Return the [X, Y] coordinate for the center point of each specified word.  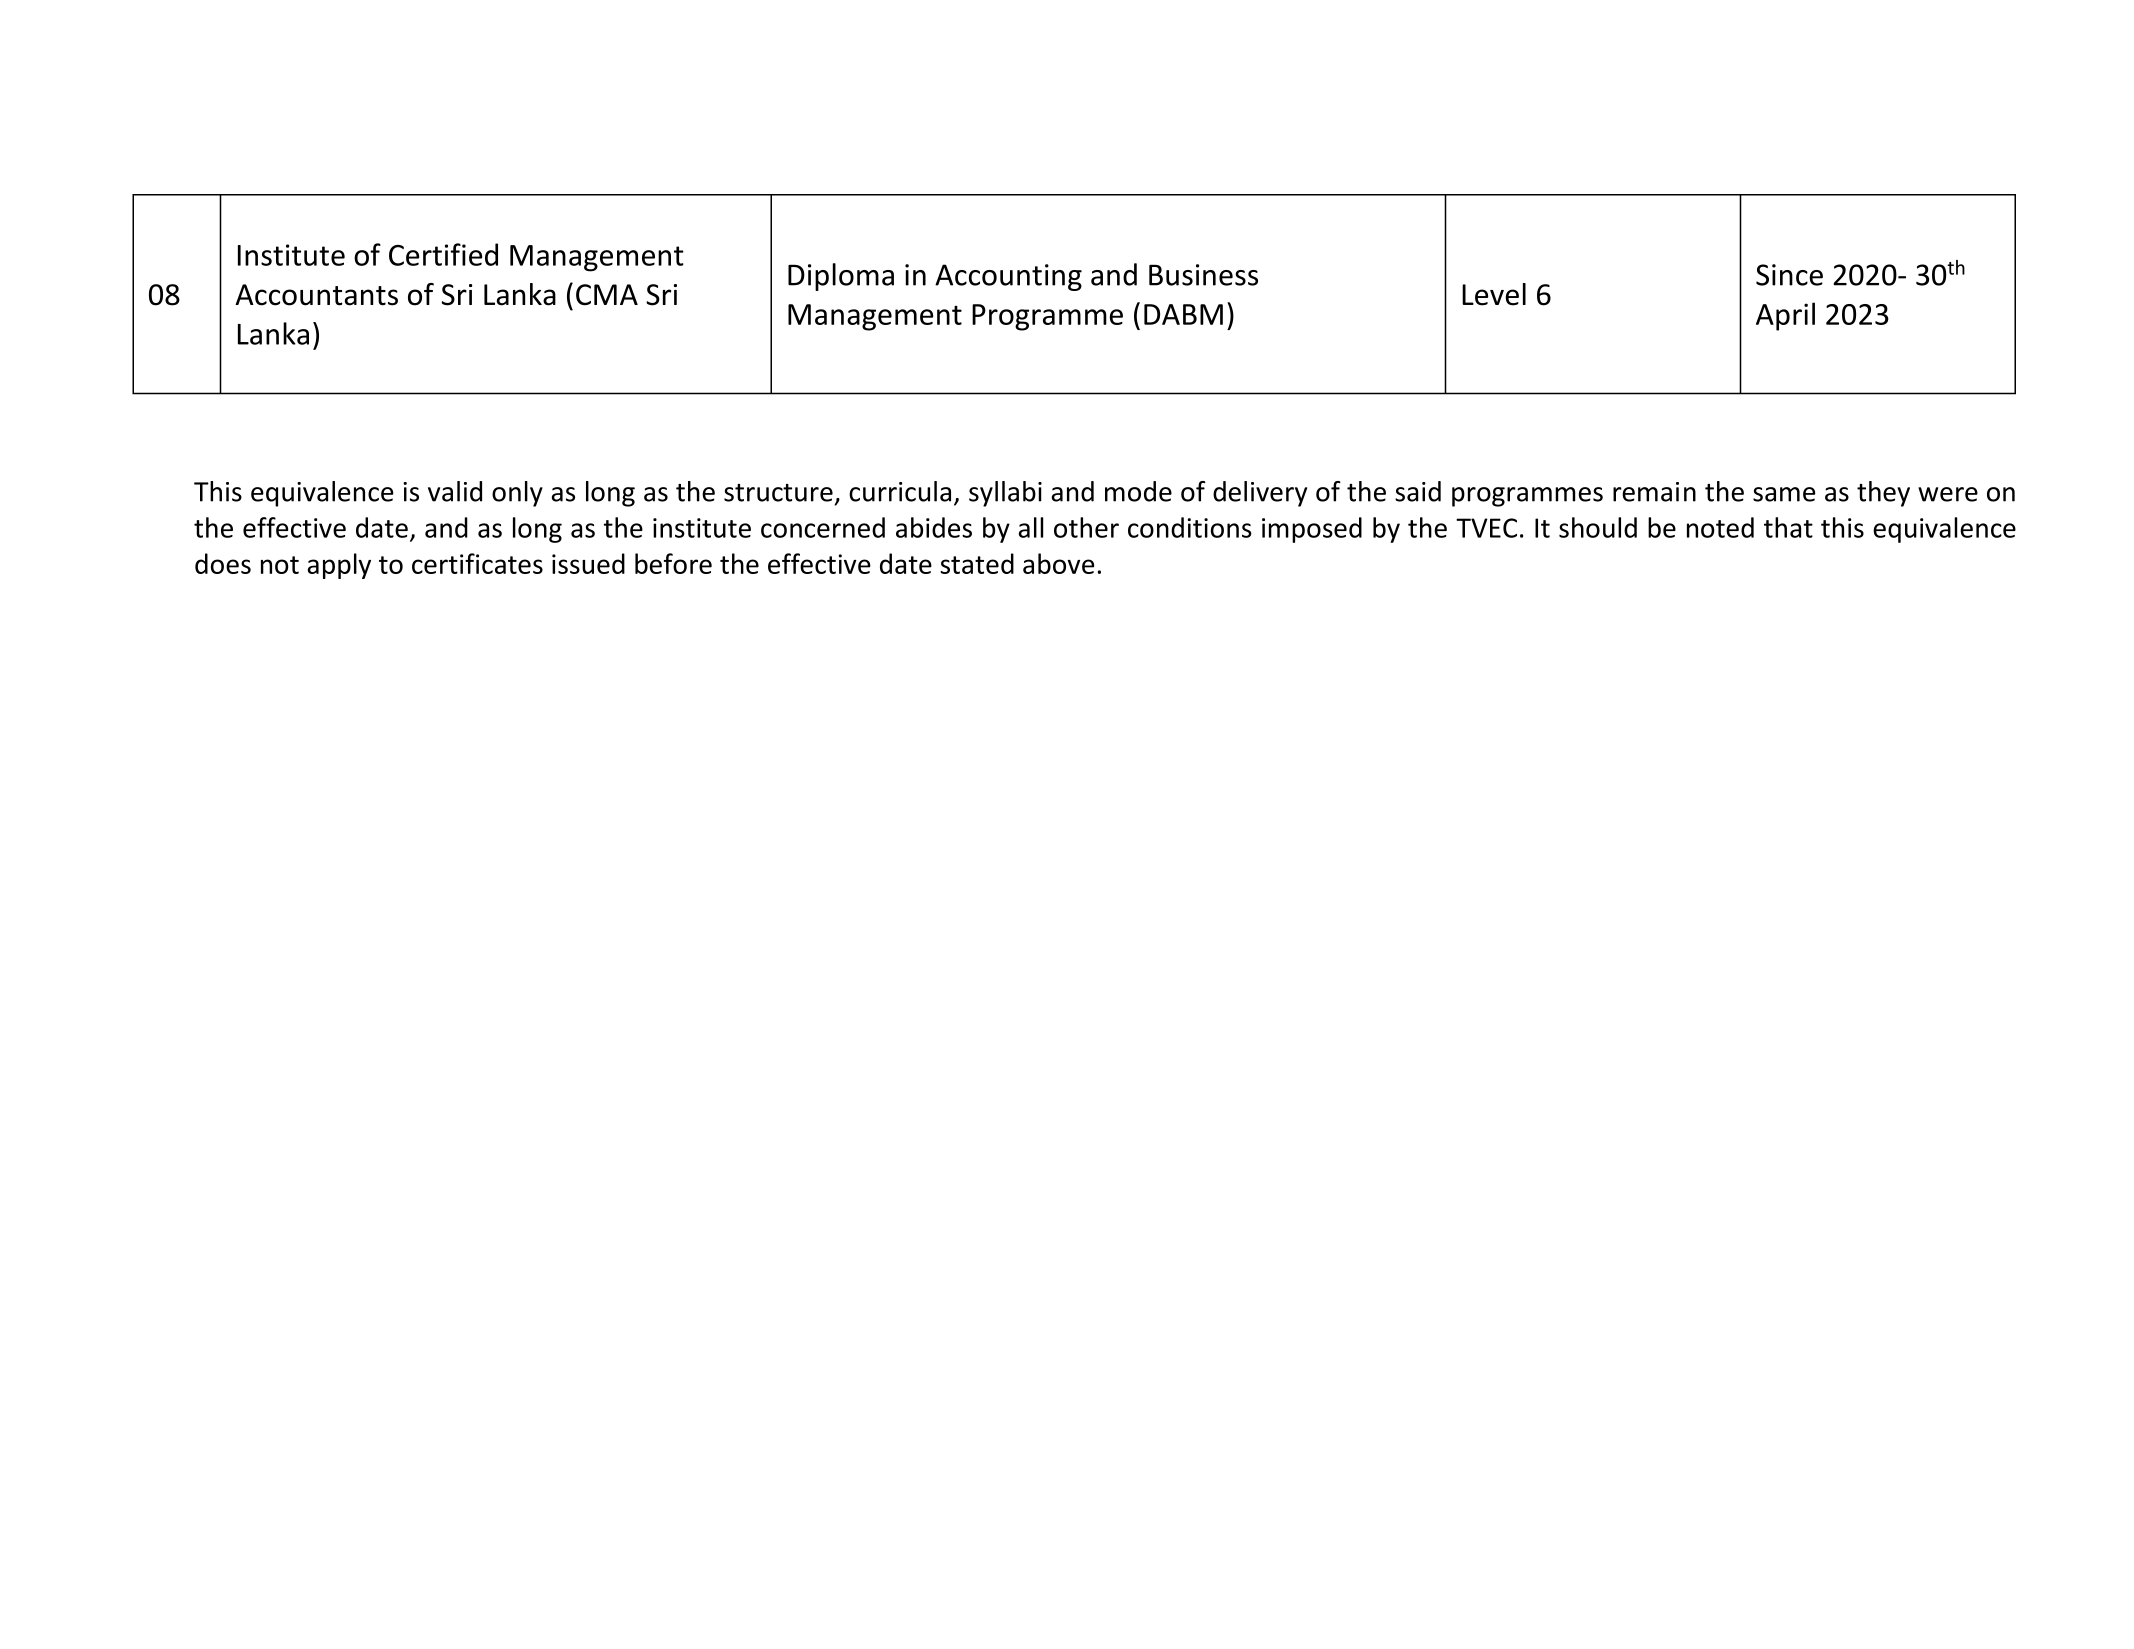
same [1784, 494]
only [517, 494]
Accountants [316, 295]
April [1785, 316]
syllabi [1005, 494]
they [1883, 494]
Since [1789, 275]
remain [1654, 492]
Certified [443, 254]
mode [1138, 491]
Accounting [1008, 277]
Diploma [841, 277]
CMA [607, 295]
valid [455, 491]
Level [1494, 294]
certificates [477, 563]
